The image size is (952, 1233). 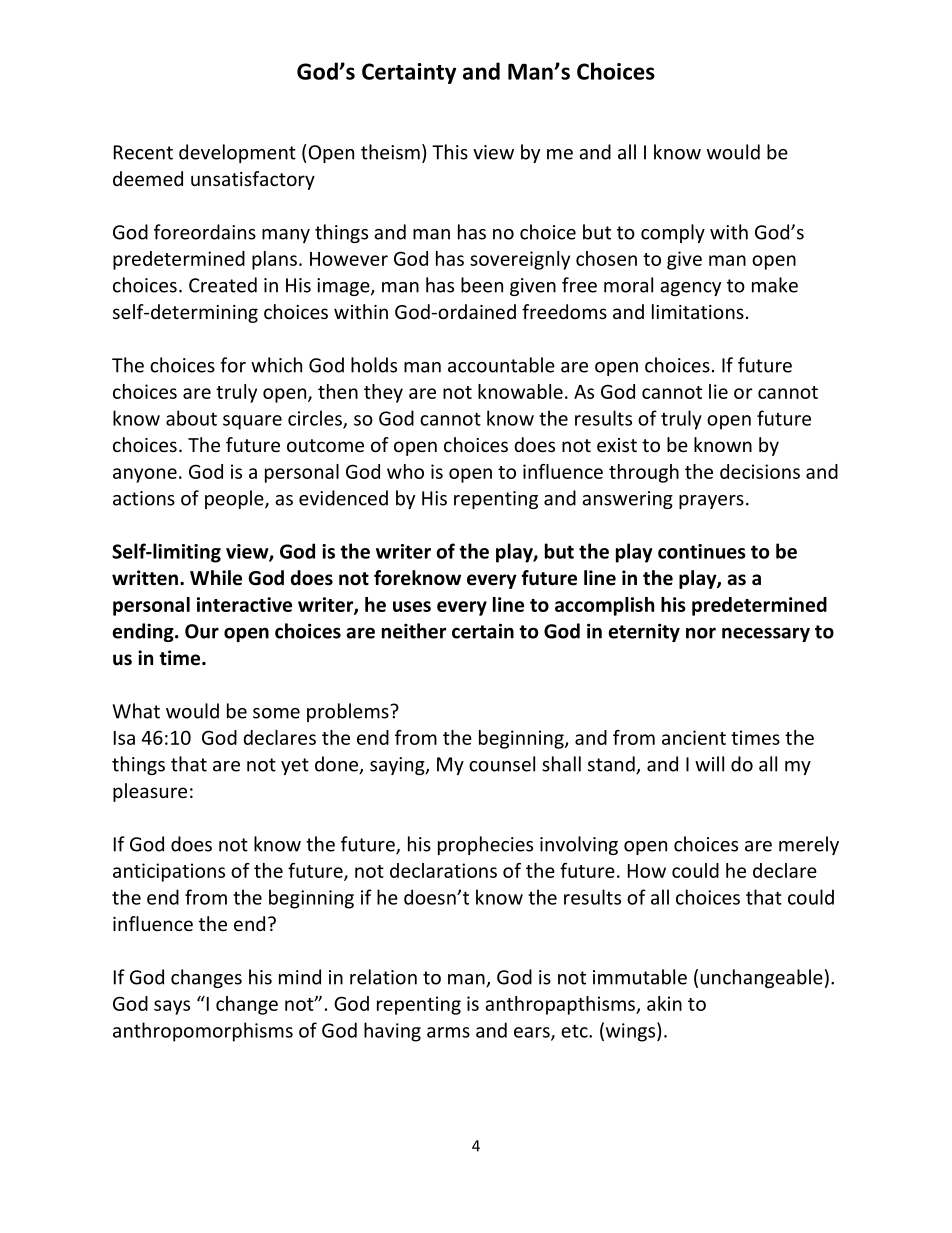 I want to click on akin, so click(x=664, y=1003).
